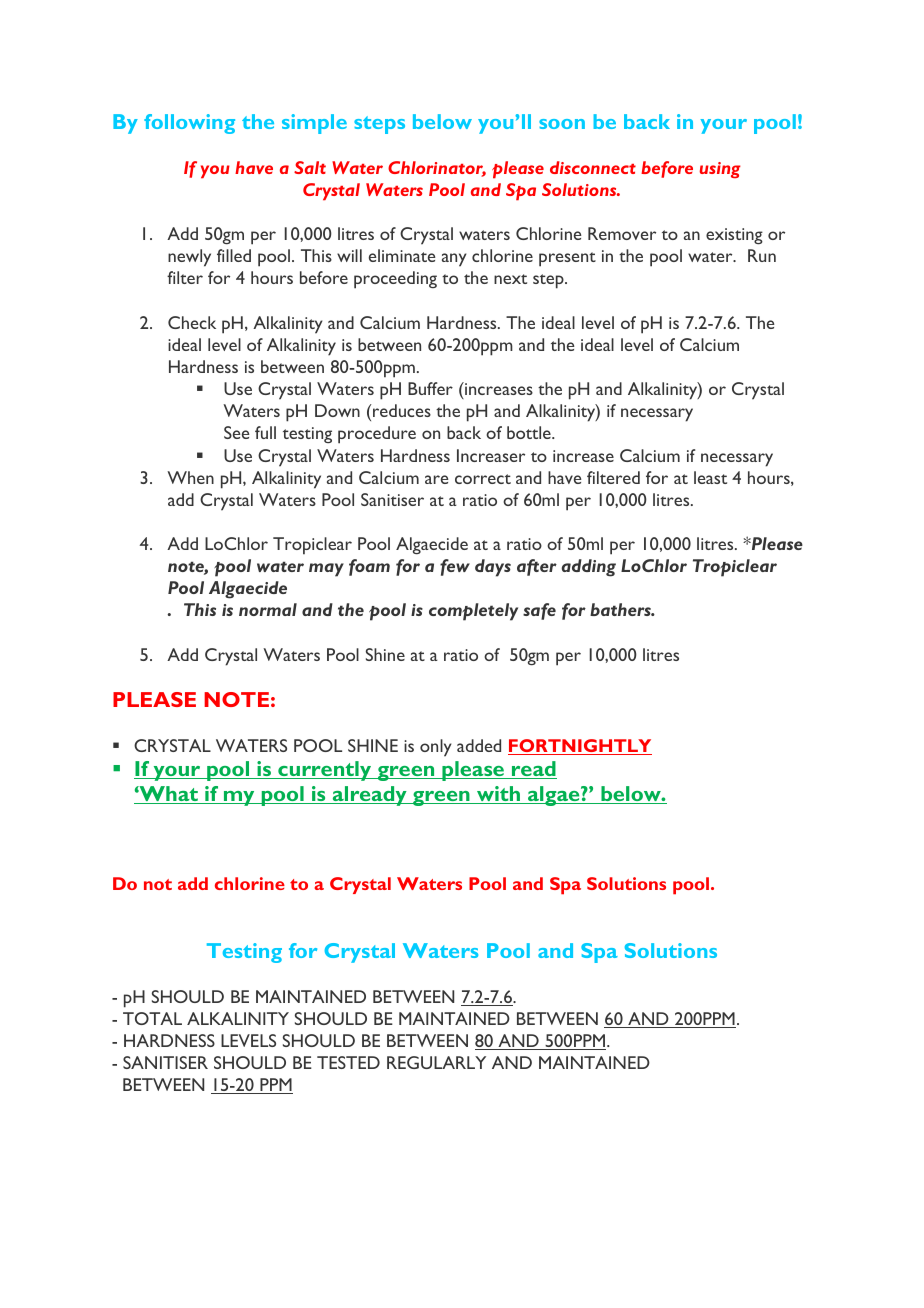 The height and width of the page is (1308, 924). What do you see at coordinates (720, 170) in the page?
I see `using` at bounding box center [720, 170].
